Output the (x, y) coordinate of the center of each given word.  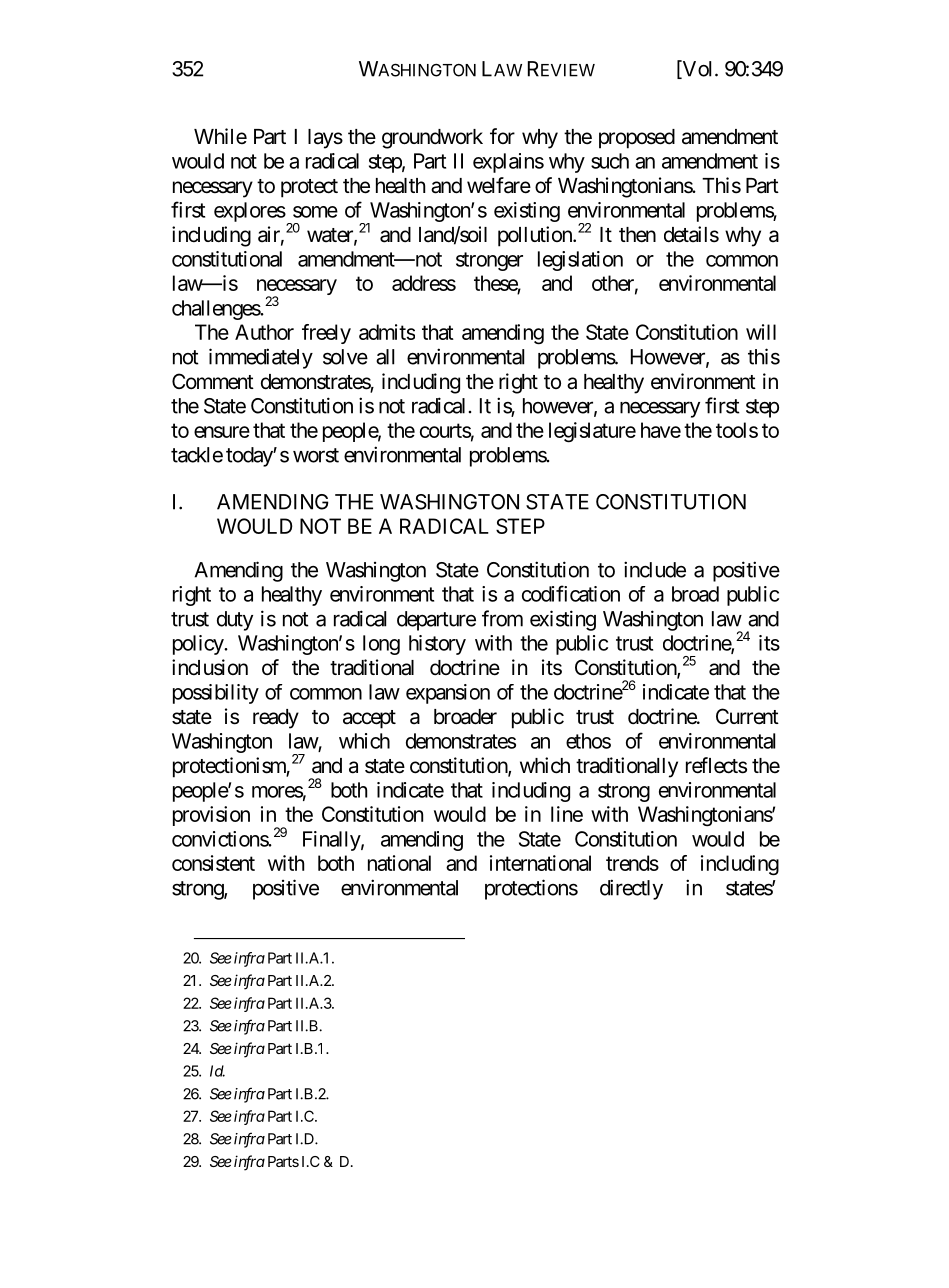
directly (631, 889)
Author (264, 332)
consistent (213, 863)
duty (235, 621)
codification (571, 593)
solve (345, 357)
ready (276, 719)
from (502, 618)
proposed (637, 139)
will (761, 332)
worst (316, 455)
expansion (448, 694)
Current (747, 716)
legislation (580, 261)
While (220, 136)
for (502, 136)
